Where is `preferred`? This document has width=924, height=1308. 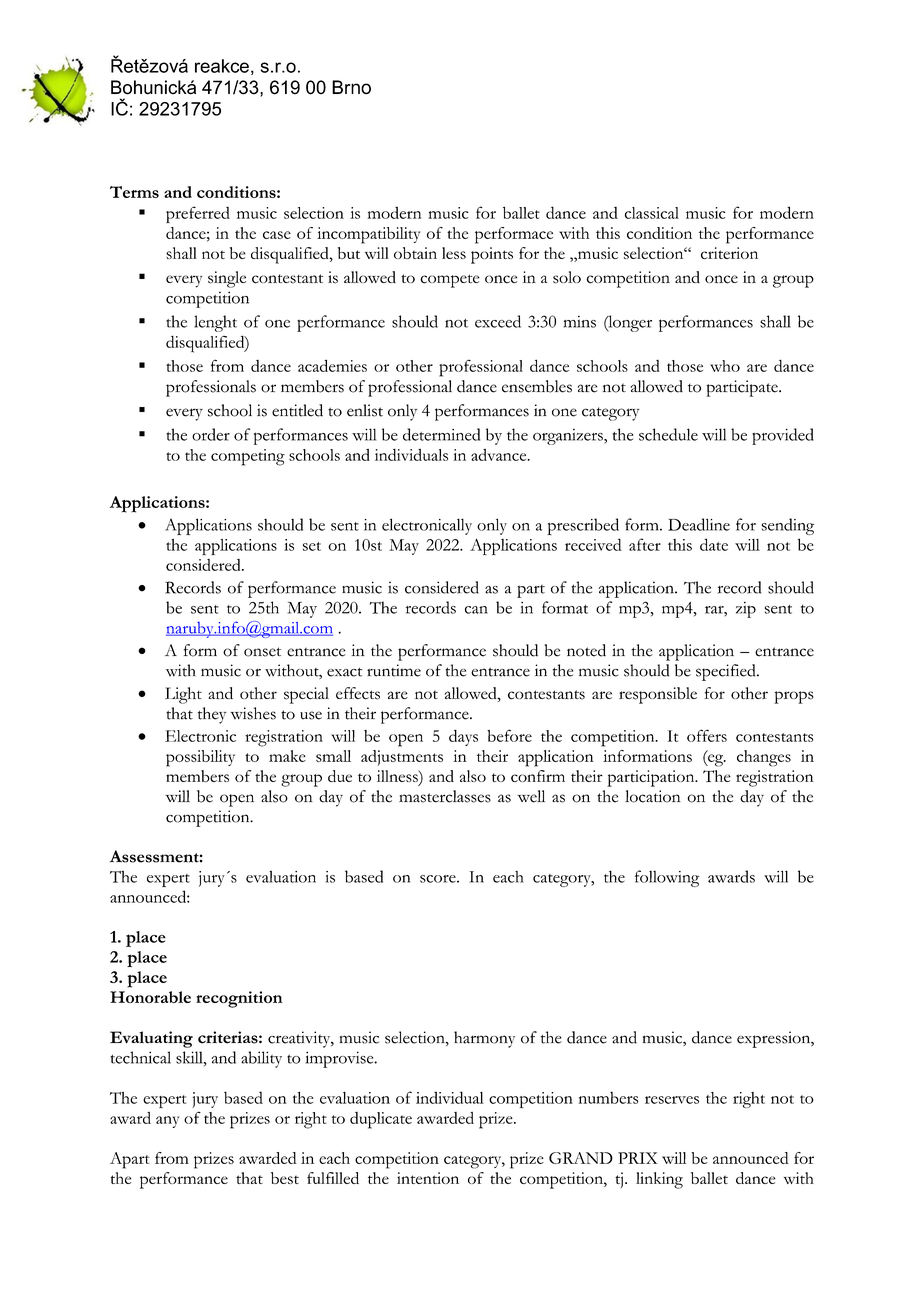 preferred is located at coordinates (198, 214).
